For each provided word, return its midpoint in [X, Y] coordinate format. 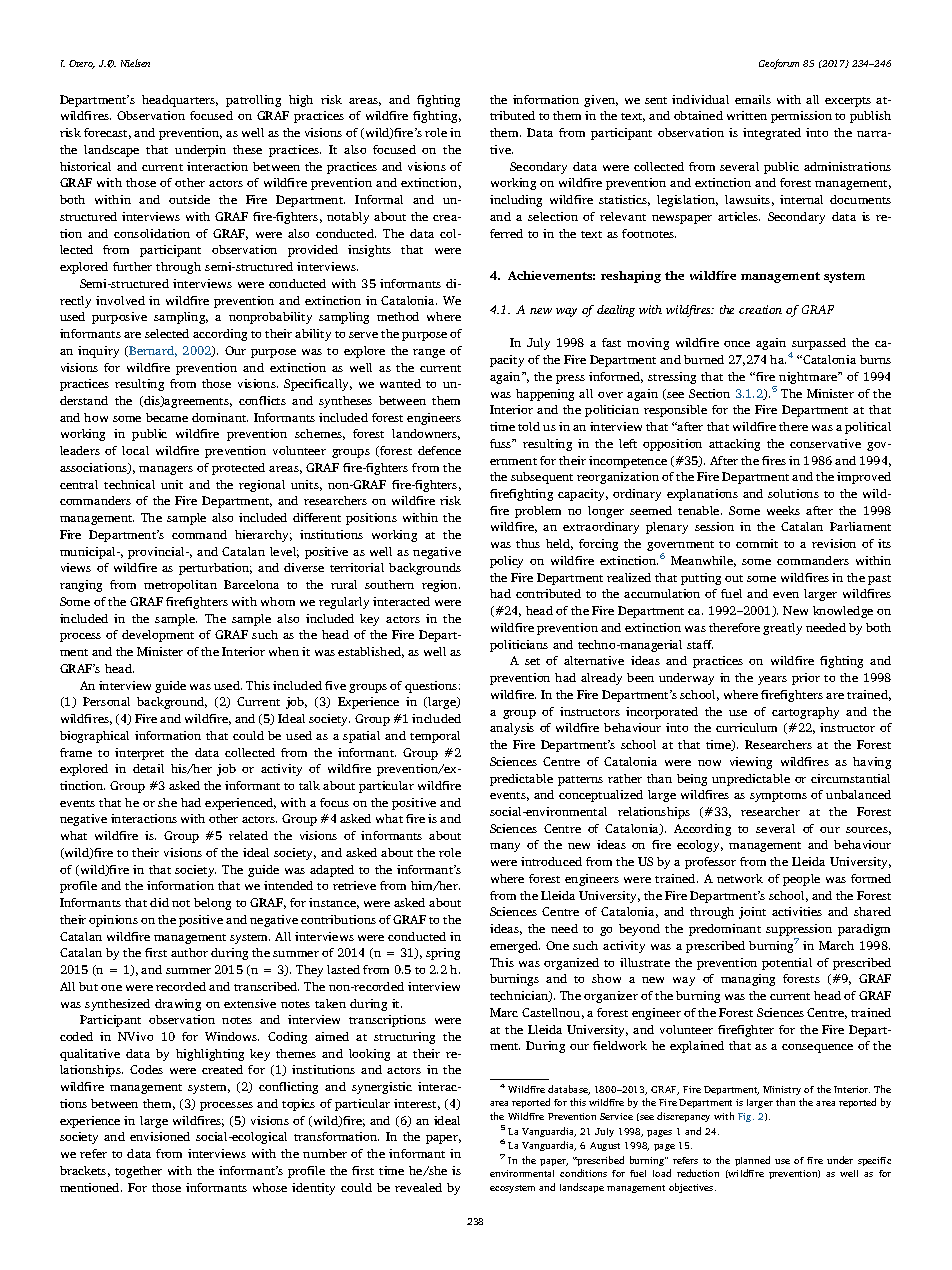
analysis [512, 729]
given [601, 101]
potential [787, 964]
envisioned [160, 1136]
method [398, 316]
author [189, 952]
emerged [515, 947]
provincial [158, 553]
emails [753, 99]
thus [528, 543]
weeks [783, 510]
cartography [805, 713]
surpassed [818, 345]
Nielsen [135, 63]
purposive [119, 318]
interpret [139, 754]
